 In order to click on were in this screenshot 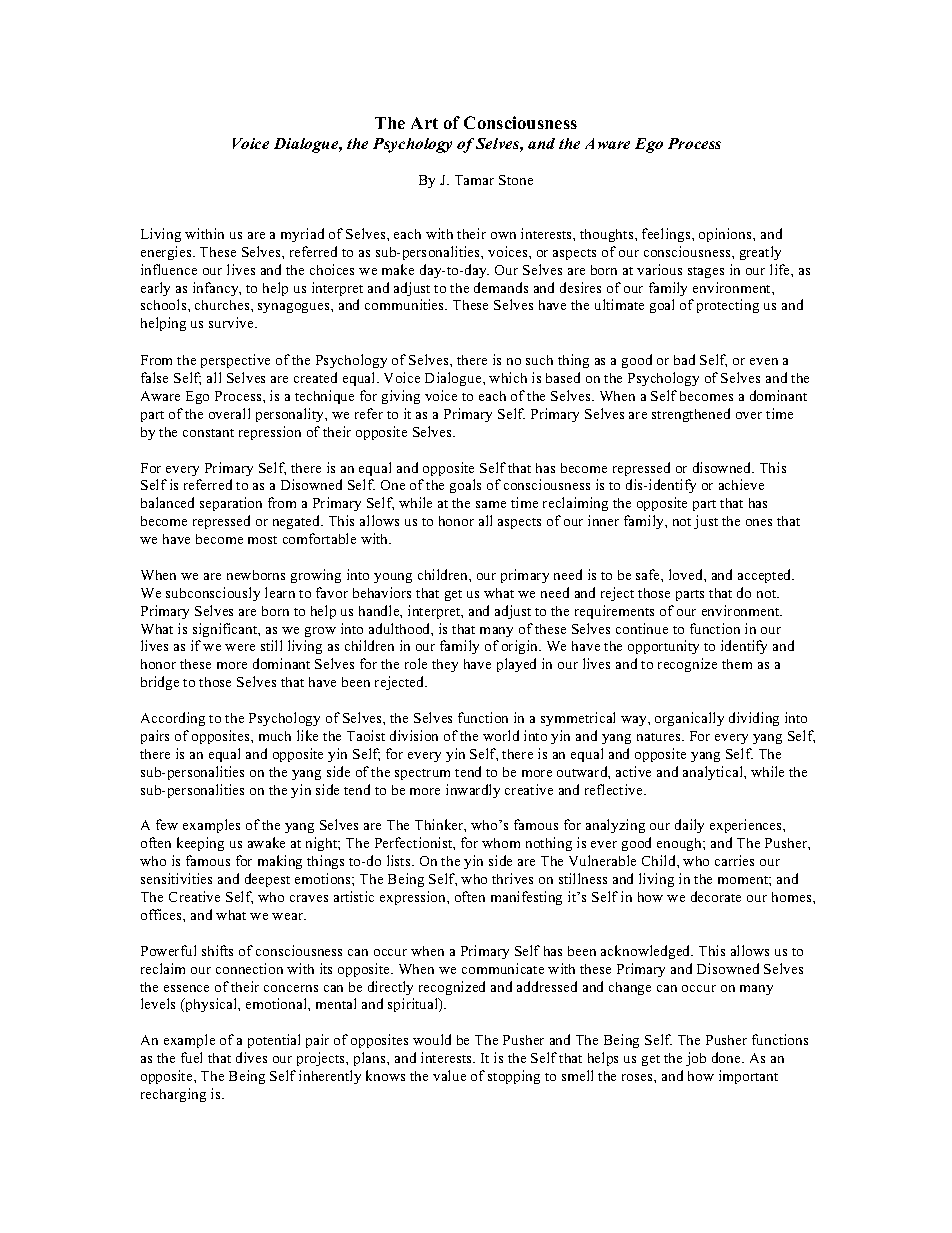, I will do `click(240, 647)`.
